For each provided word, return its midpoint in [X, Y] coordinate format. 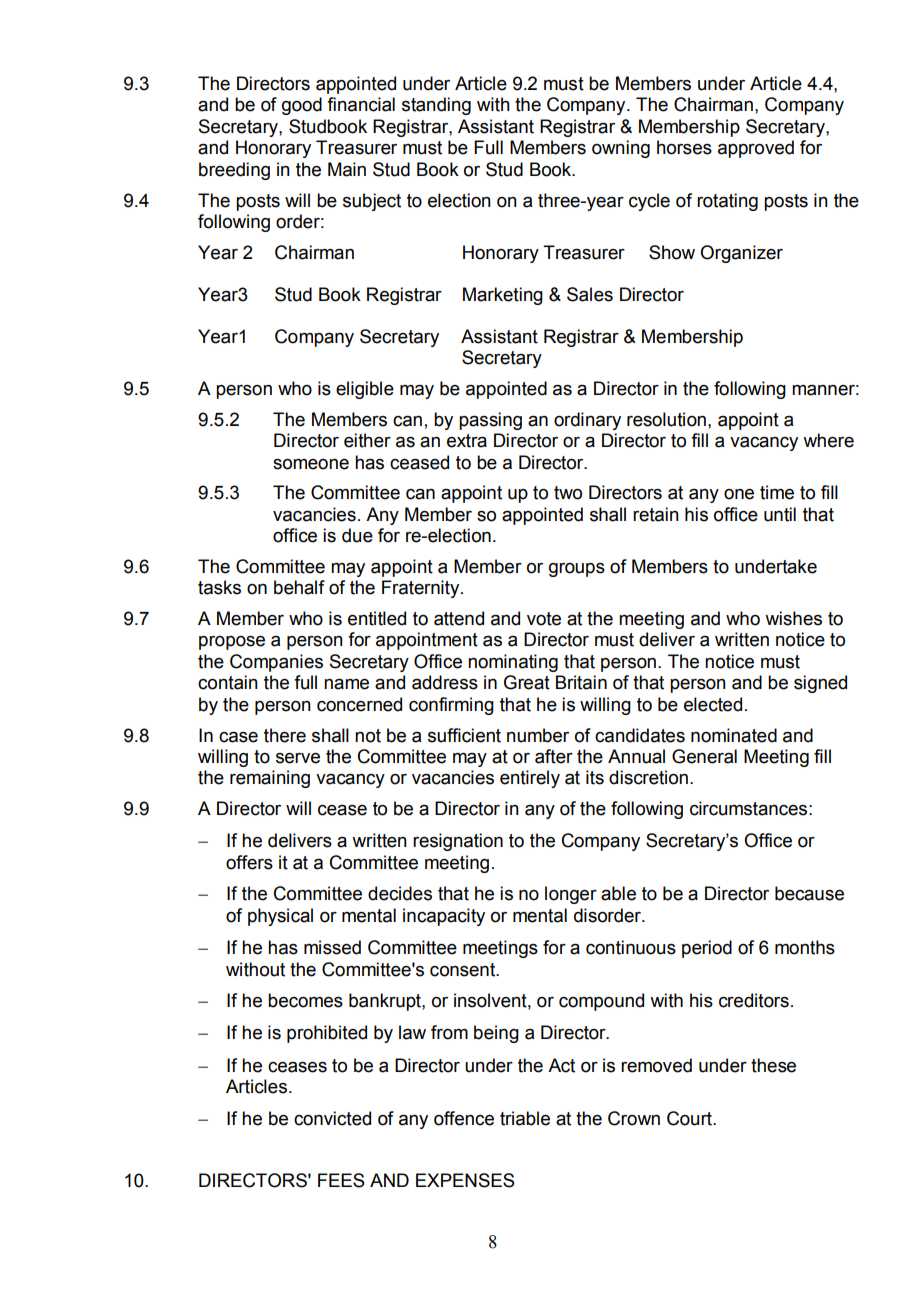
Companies [276, 663]
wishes [793, 618]
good [302, 106]
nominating [513, 663]
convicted [332, 1118]
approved [756, 149]
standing [436, 106]
